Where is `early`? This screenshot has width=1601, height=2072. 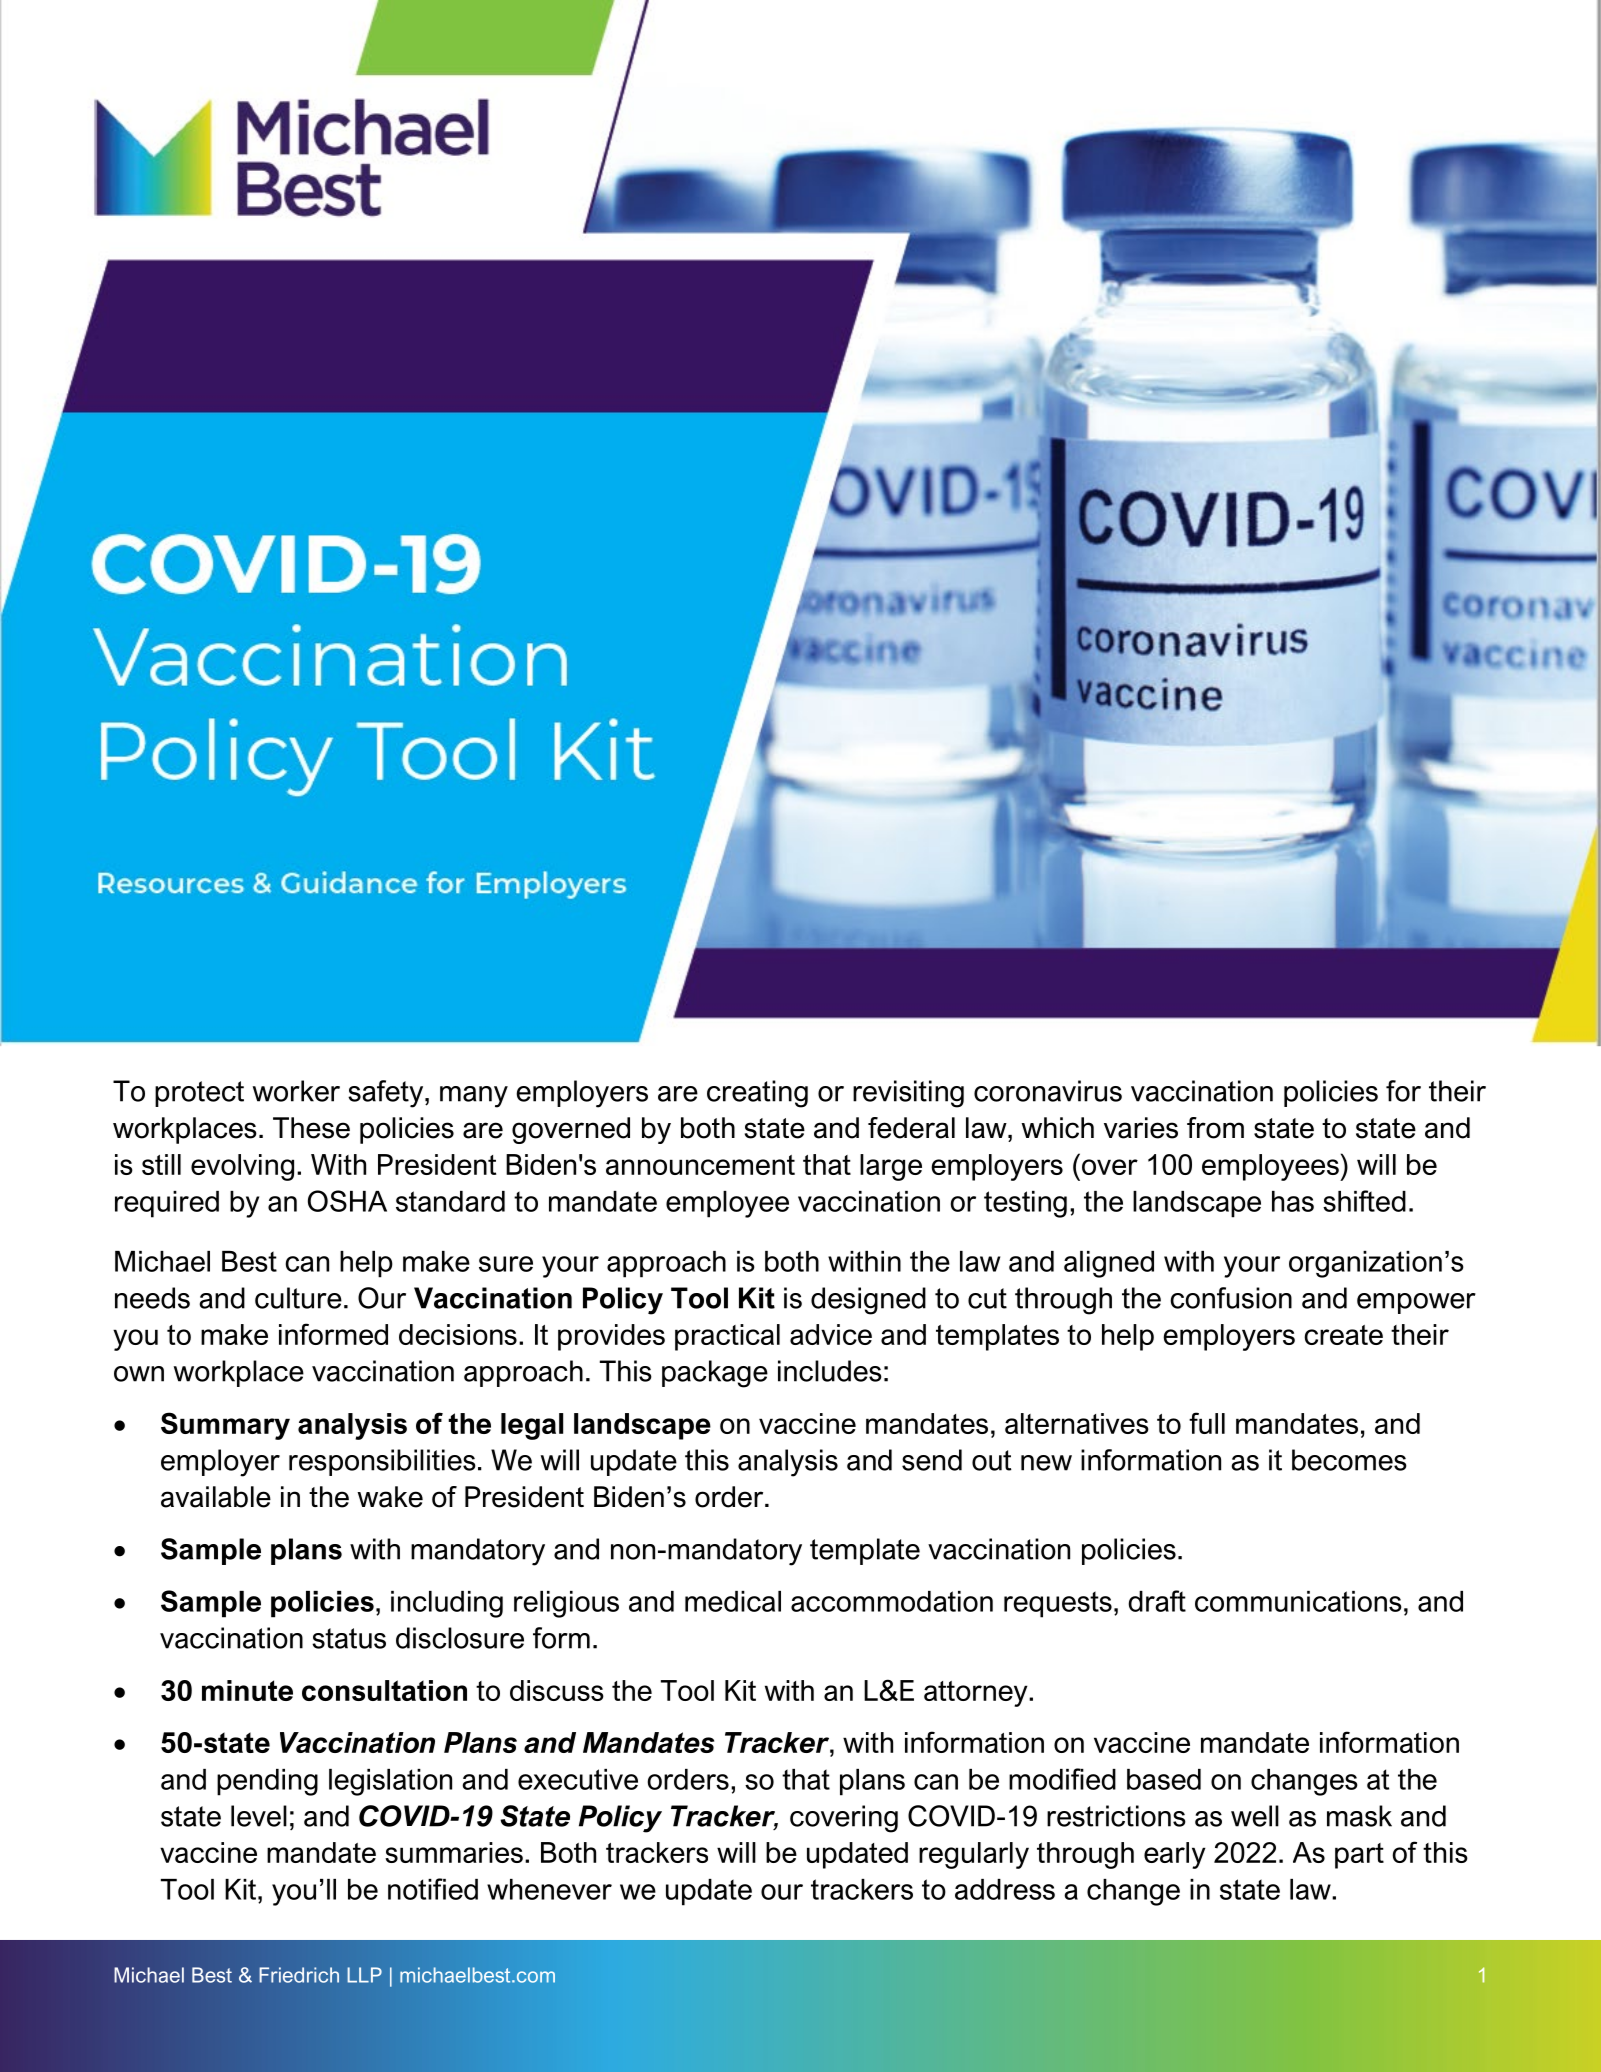 early is located at coordinates (1175, 1855).
